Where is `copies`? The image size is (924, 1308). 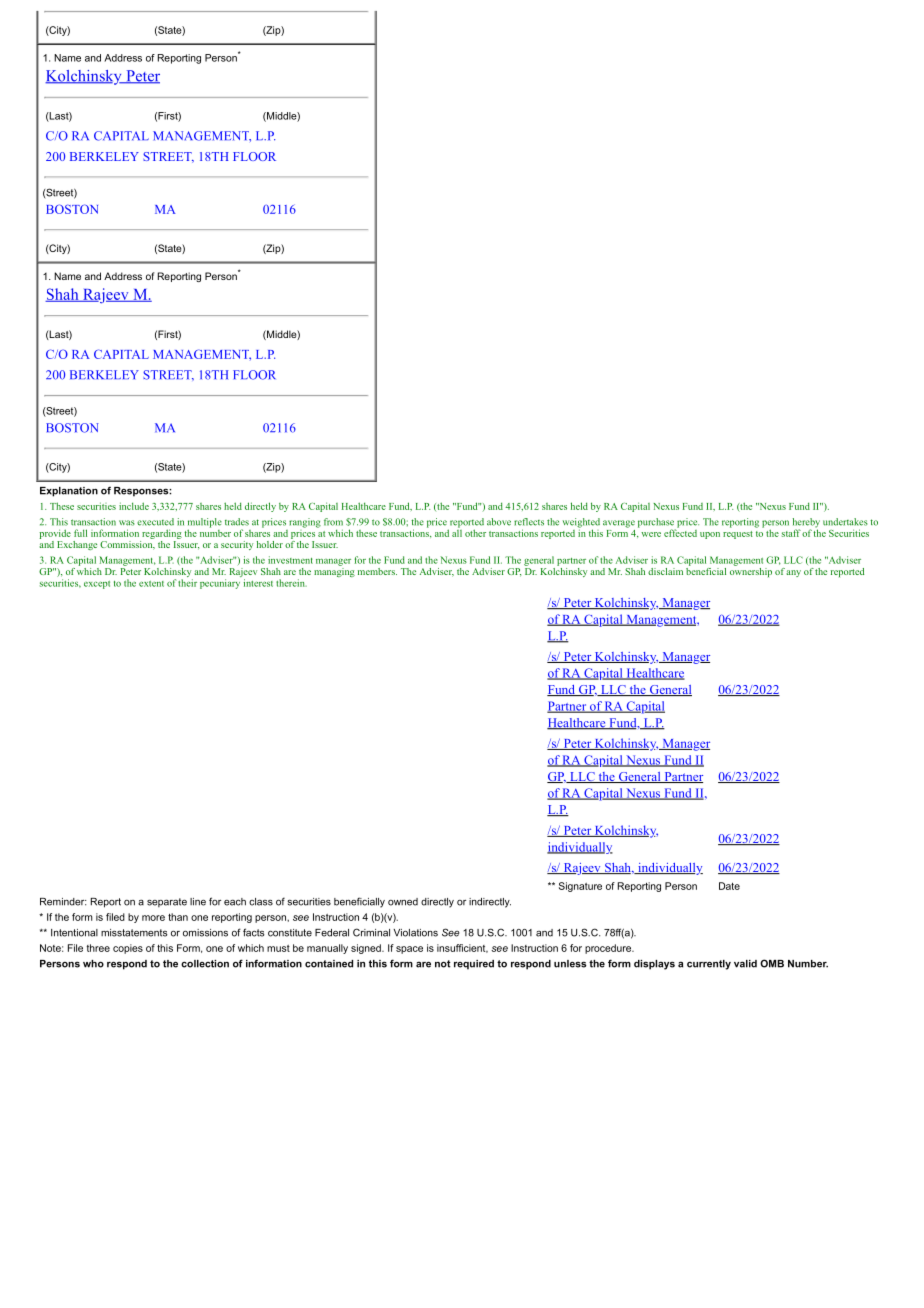
copies is located at coordinates (128, 949).
